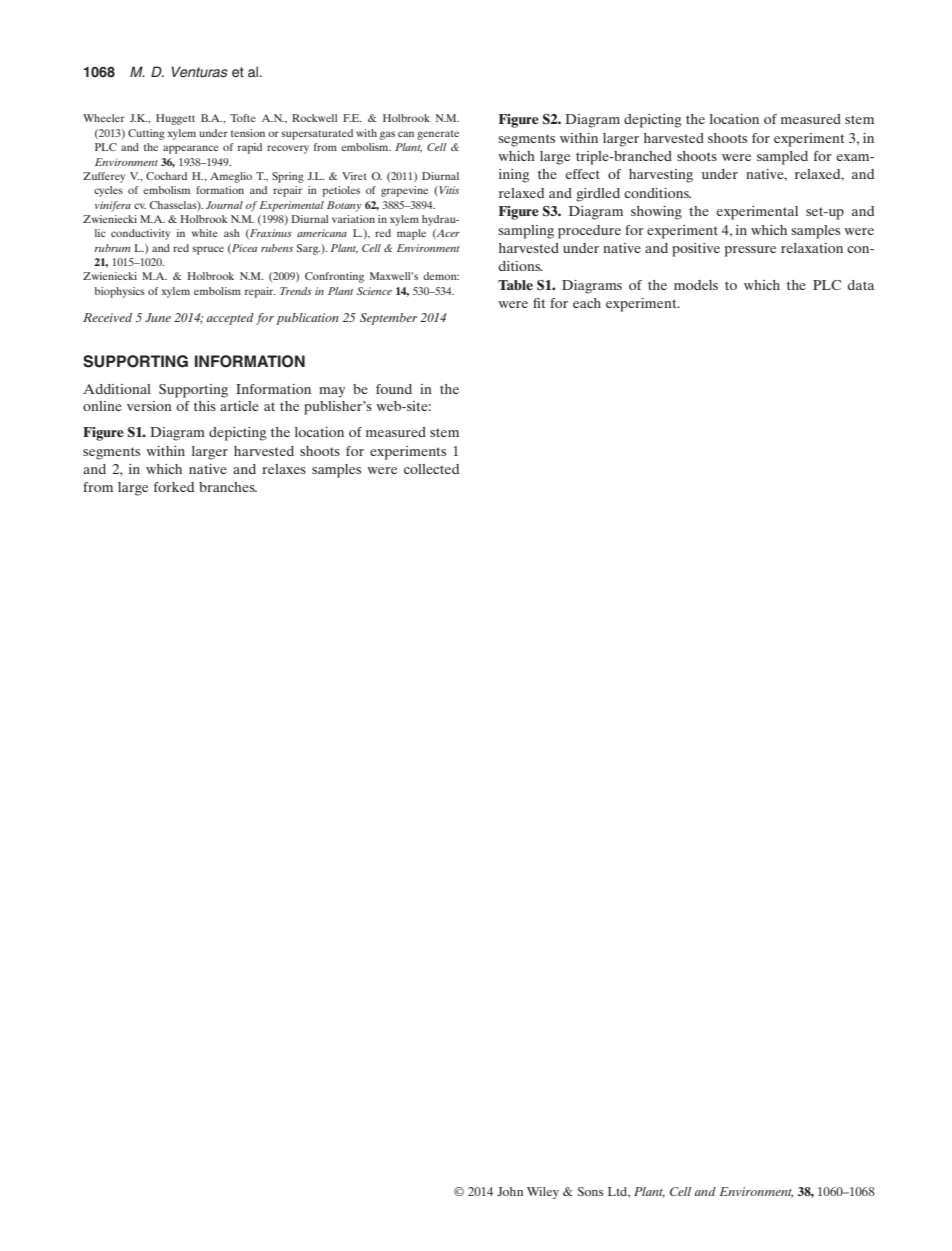 Image resolution: width=952 pixels, height=1251 pixels. Describe the element at coordinates (510, 1191) in the screenshot. I see `John` at that location.
